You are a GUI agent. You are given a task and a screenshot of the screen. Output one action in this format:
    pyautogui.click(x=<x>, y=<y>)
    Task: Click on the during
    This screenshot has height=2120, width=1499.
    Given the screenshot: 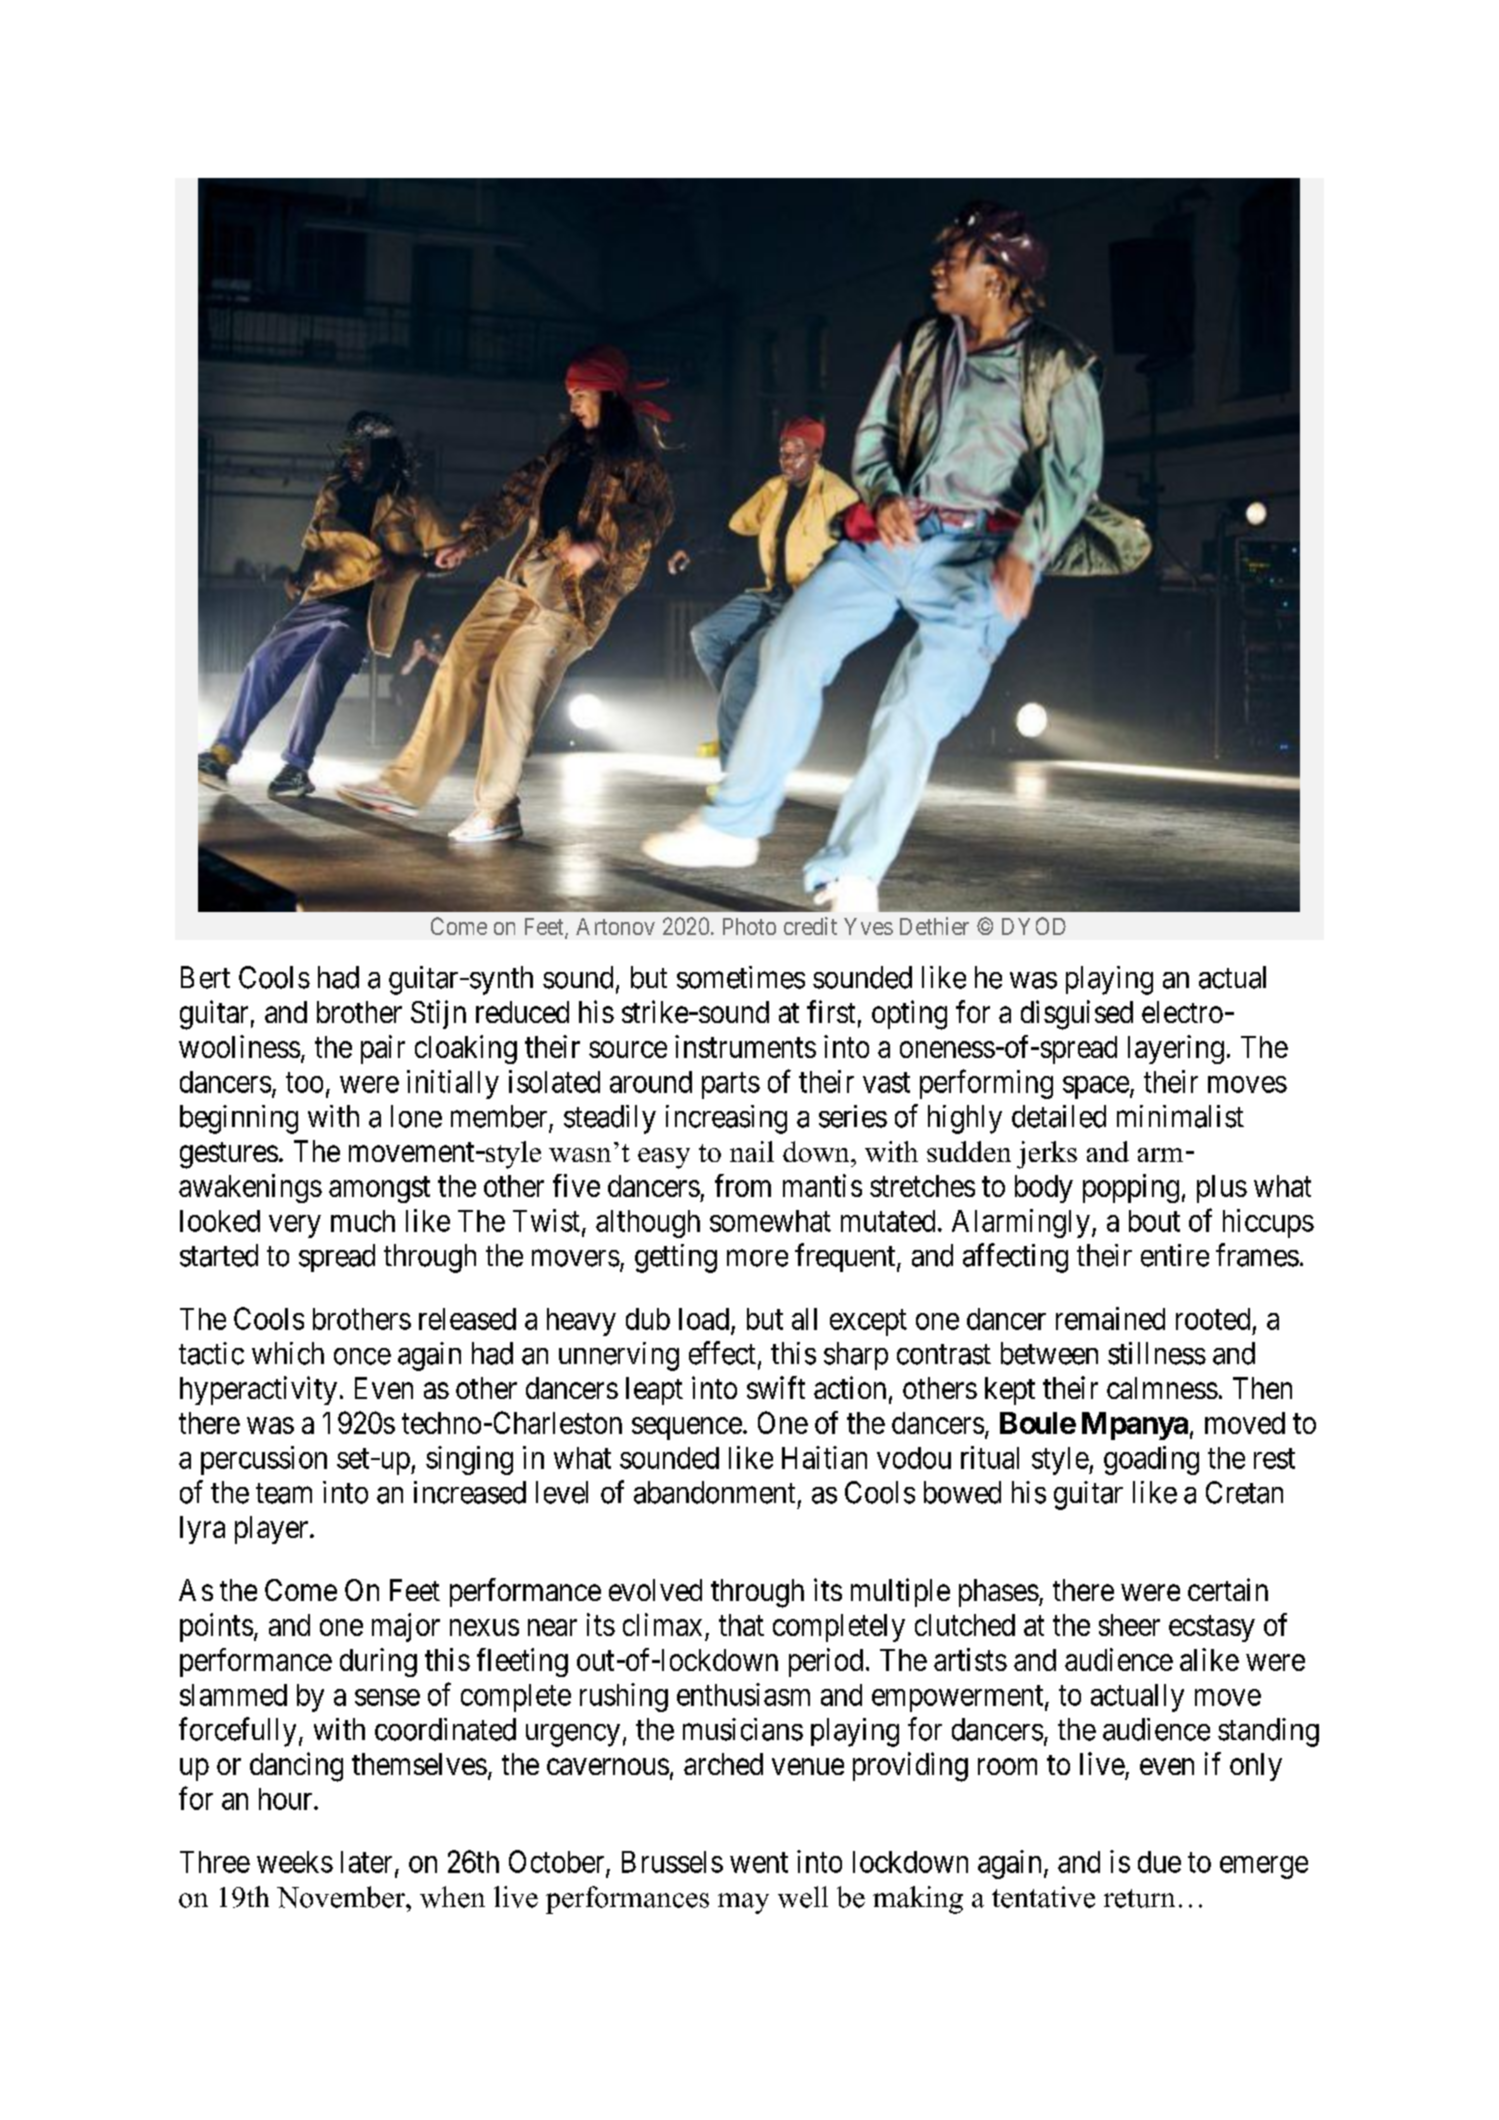 What is the action you would take?
    pyautogui.click(x=378, y=1662)
